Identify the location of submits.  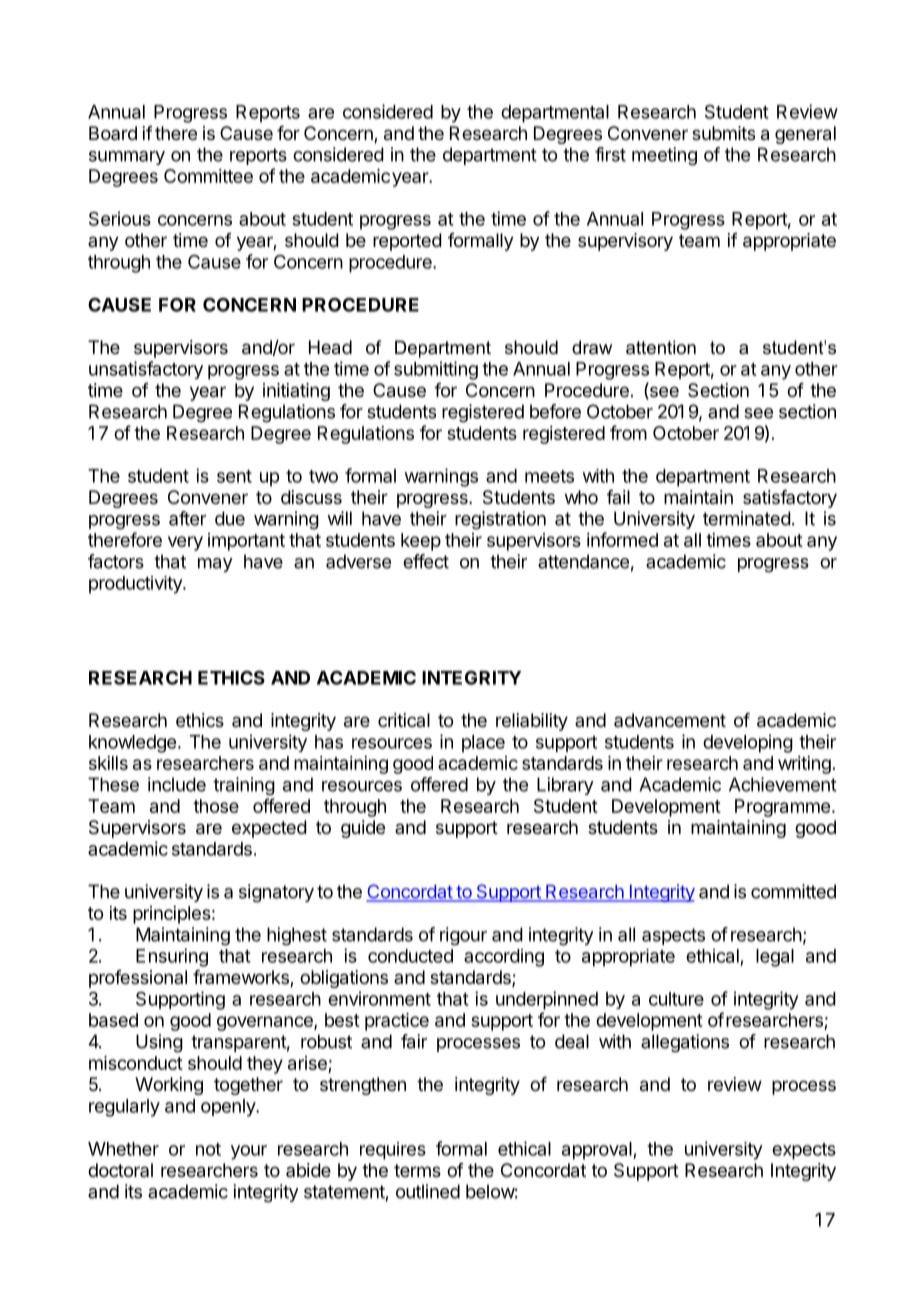
(723, 133).
